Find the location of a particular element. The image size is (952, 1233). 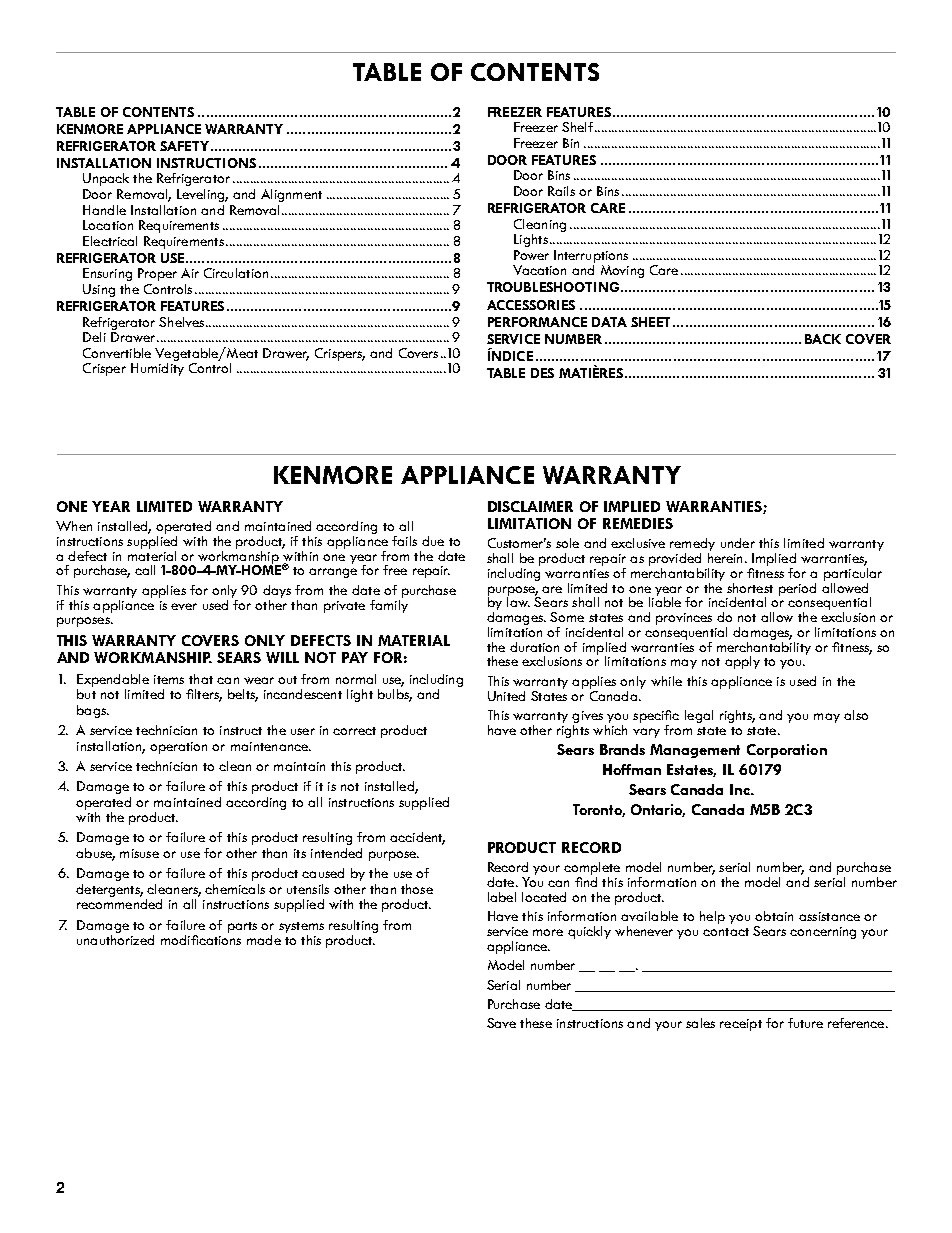

Humidity is located at coordinates (157, 369).
